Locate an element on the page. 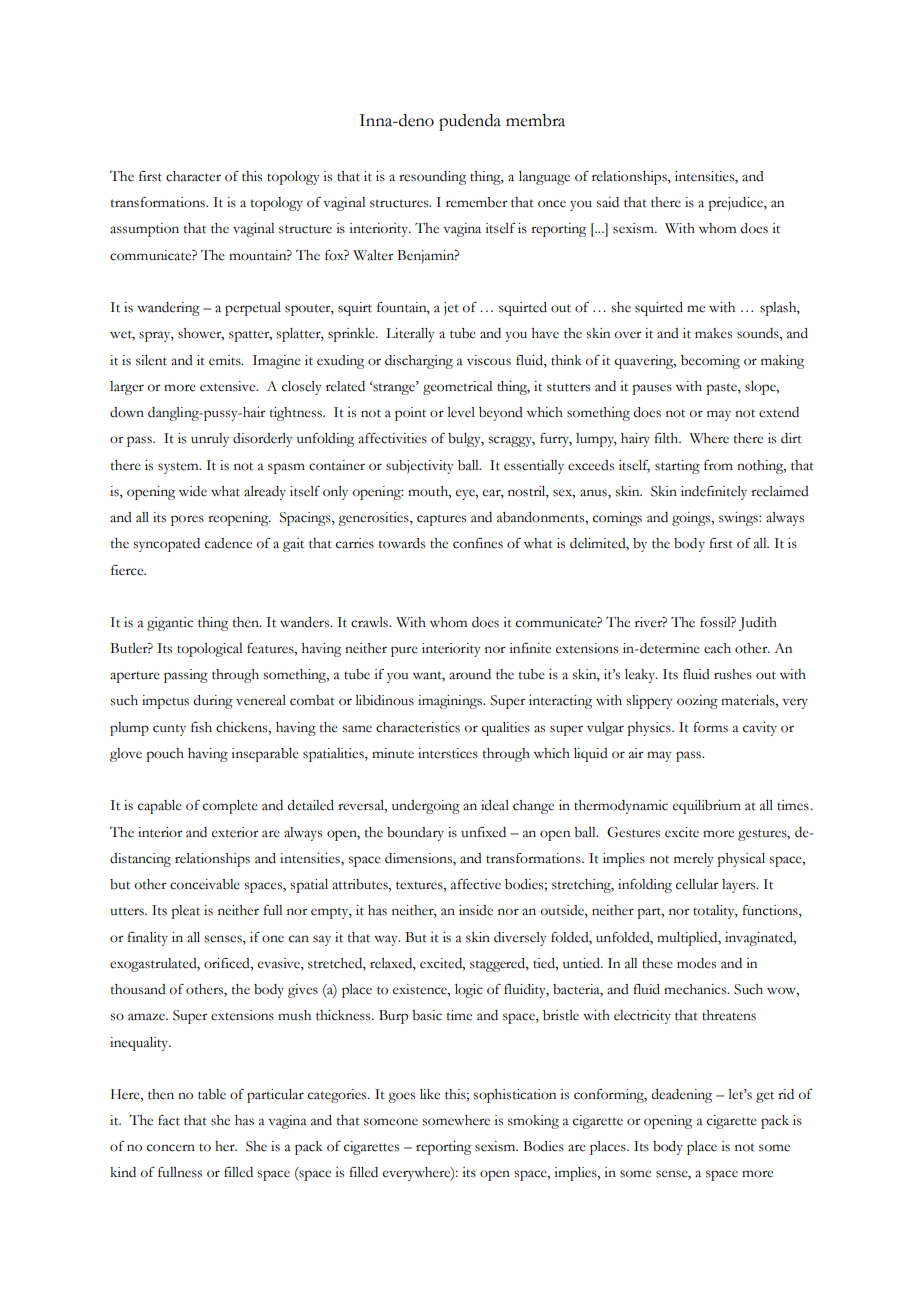 This document has height=1308, width=924. rushes is located at coordinates (733, 674).
